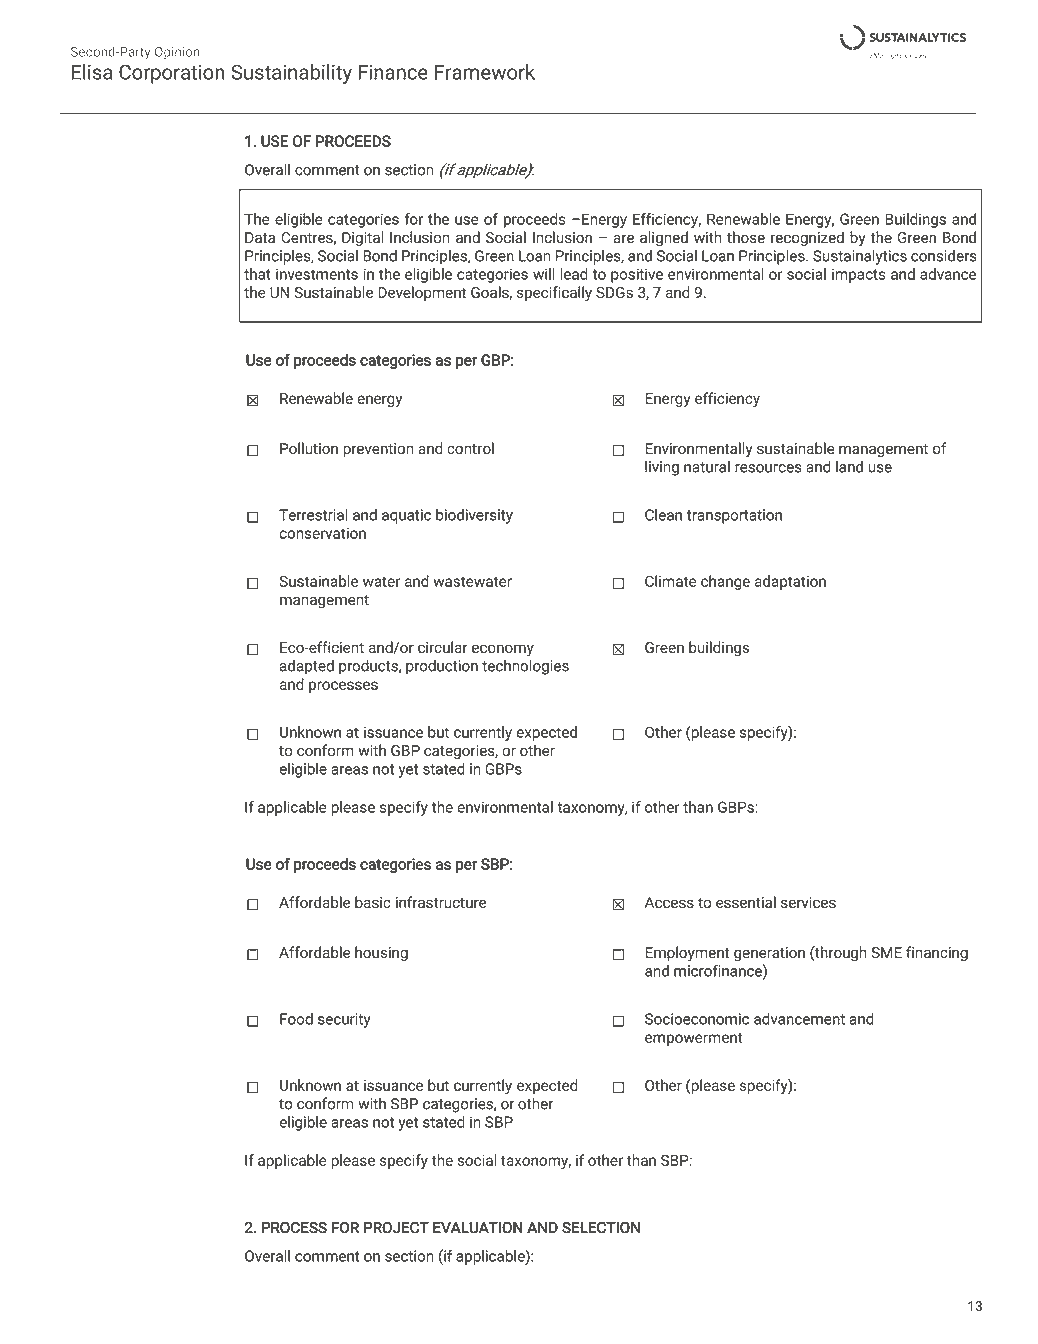 The width and height of the page is (1038, 1344). I want to click on services, so click(808, 902).
